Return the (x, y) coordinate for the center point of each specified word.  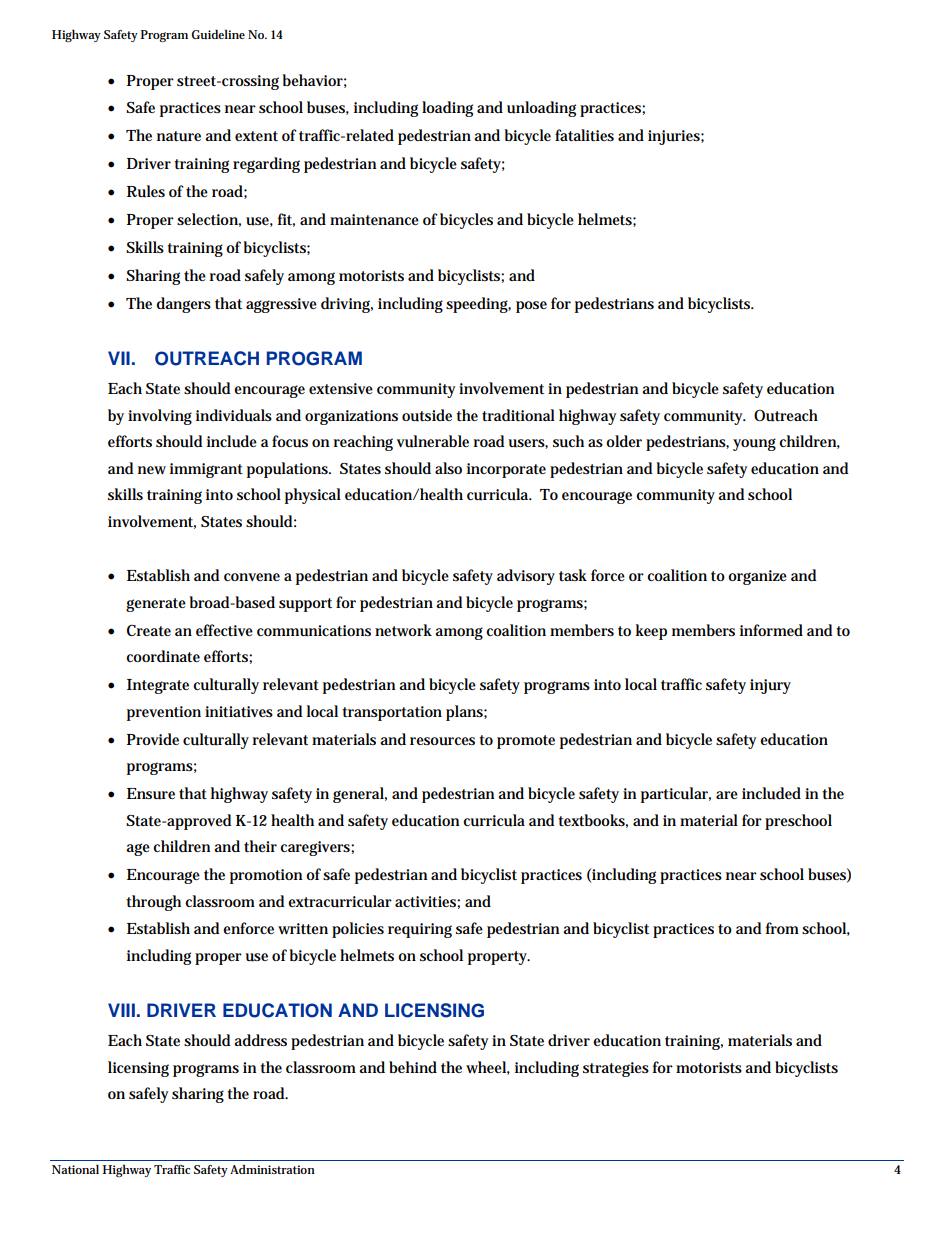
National (75, 1169)
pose (531, 307)
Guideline (218, 34)
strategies (616, 1069)
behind (413, 1067)
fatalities (584, 135)
